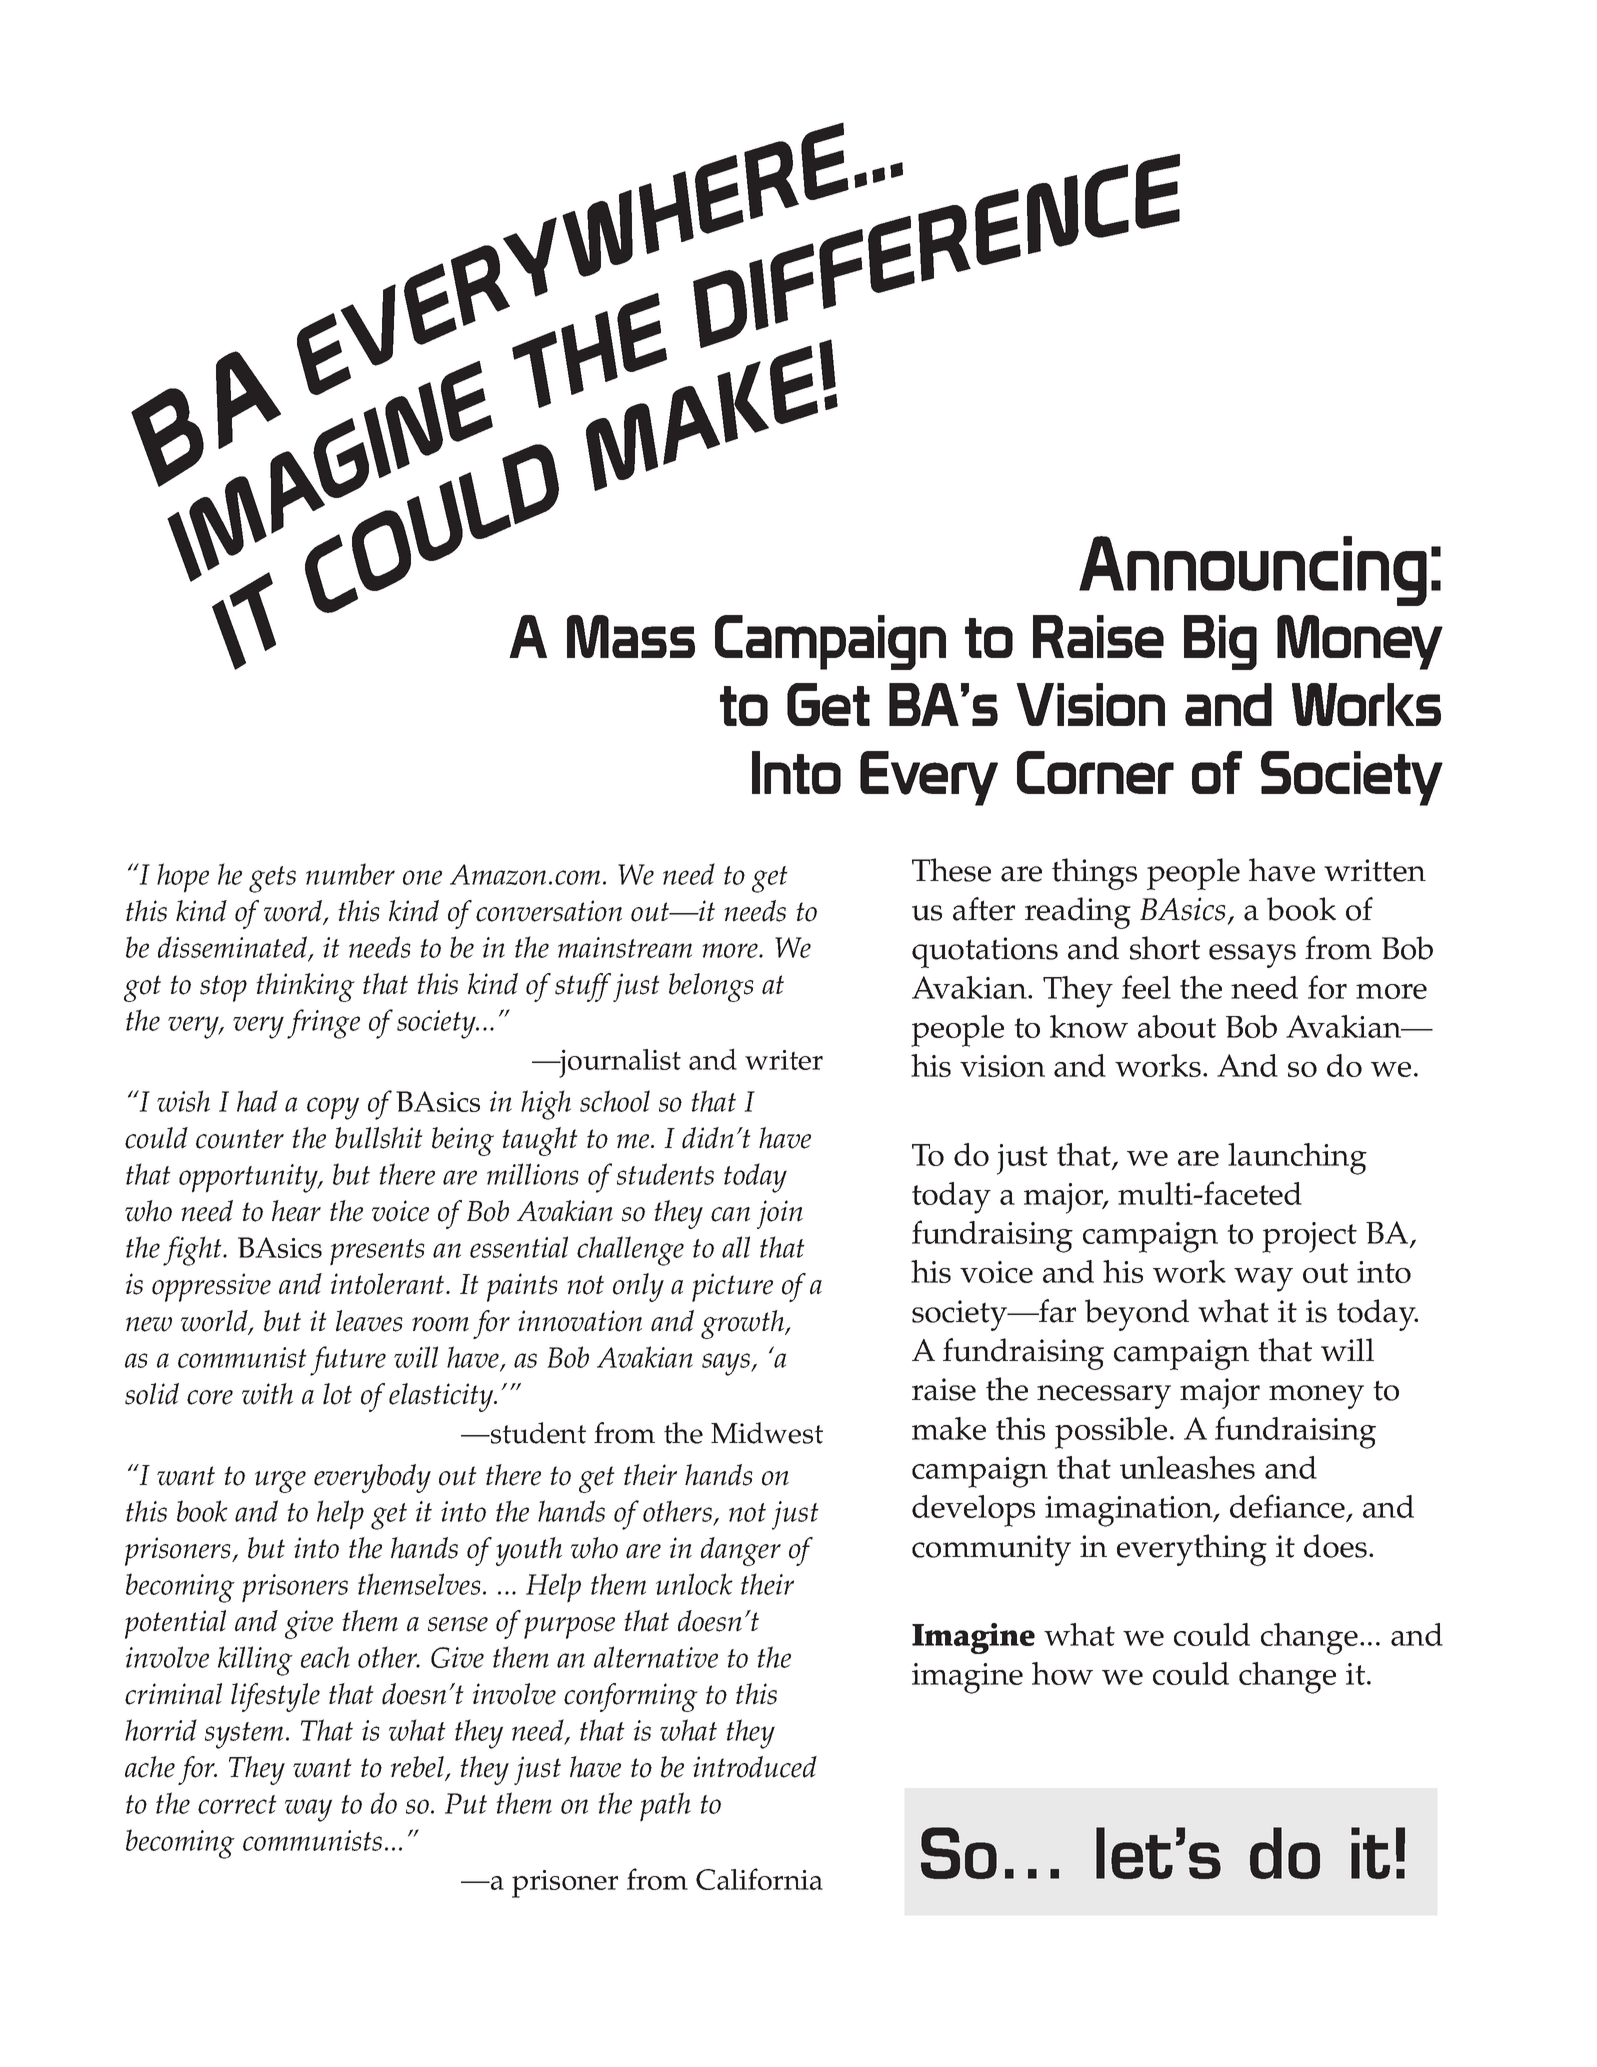 The image size is (1597, 2067). Describe the element at coordinates (951, 870) in the image. I see `These` at that location.
